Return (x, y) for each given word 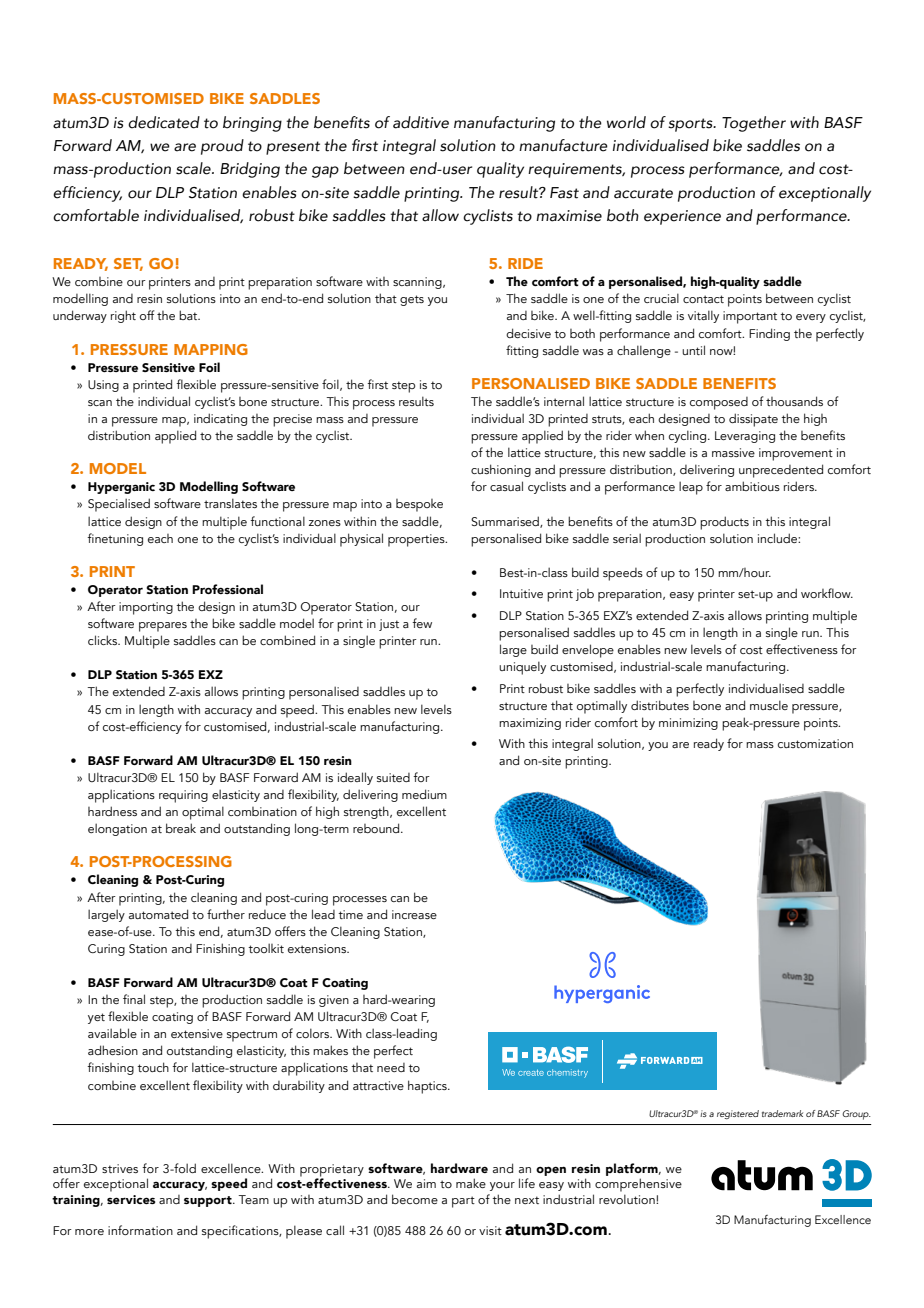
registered (738, 1114)
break (181, 828)
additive (421, 122)
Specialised (119, 505)
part (463, 1202)
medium (424, 794)
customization (815, 743)
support (209, 1201)
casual (506, 486)
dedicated (164, 122)
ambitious (752, 486)
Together (754, 124)
